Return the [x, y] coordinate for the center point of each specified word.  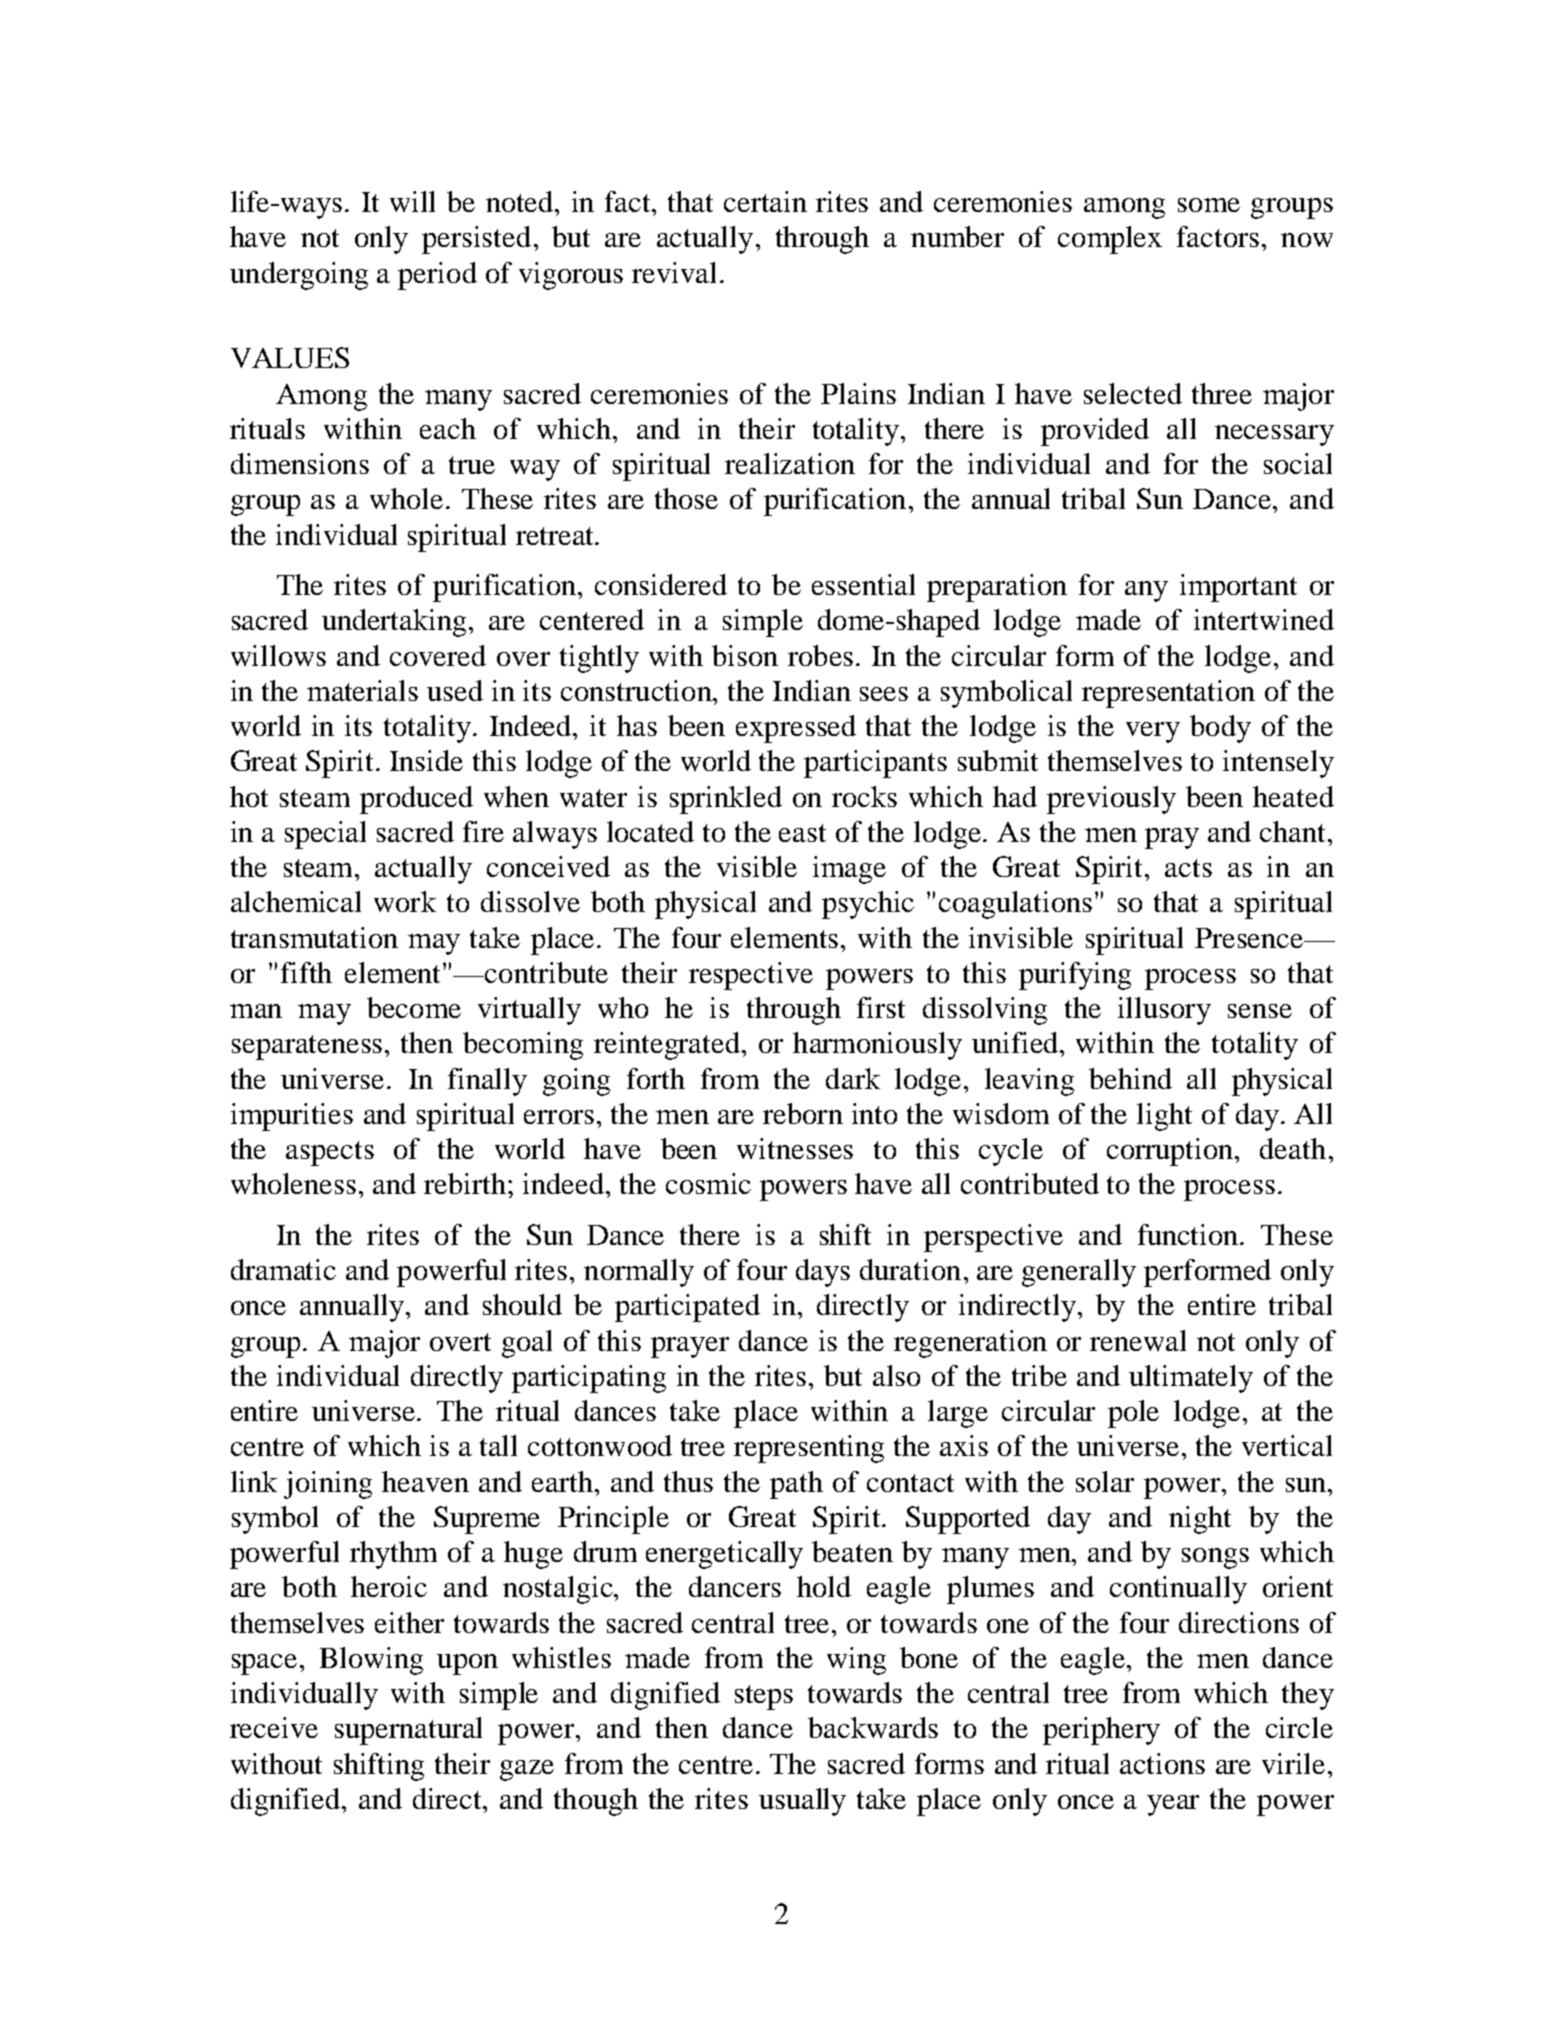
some [1209, 205]
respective [751, 976]
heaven [425, 1481]
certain [765, 201]
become [414, 1007]
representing [809, 1449]
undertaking [396, 623]
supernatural [408, 1731]
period [437, 276]
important [1238, 588]
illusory [1164, 1011]
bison [745, 655]
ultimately [1191, 1379]
